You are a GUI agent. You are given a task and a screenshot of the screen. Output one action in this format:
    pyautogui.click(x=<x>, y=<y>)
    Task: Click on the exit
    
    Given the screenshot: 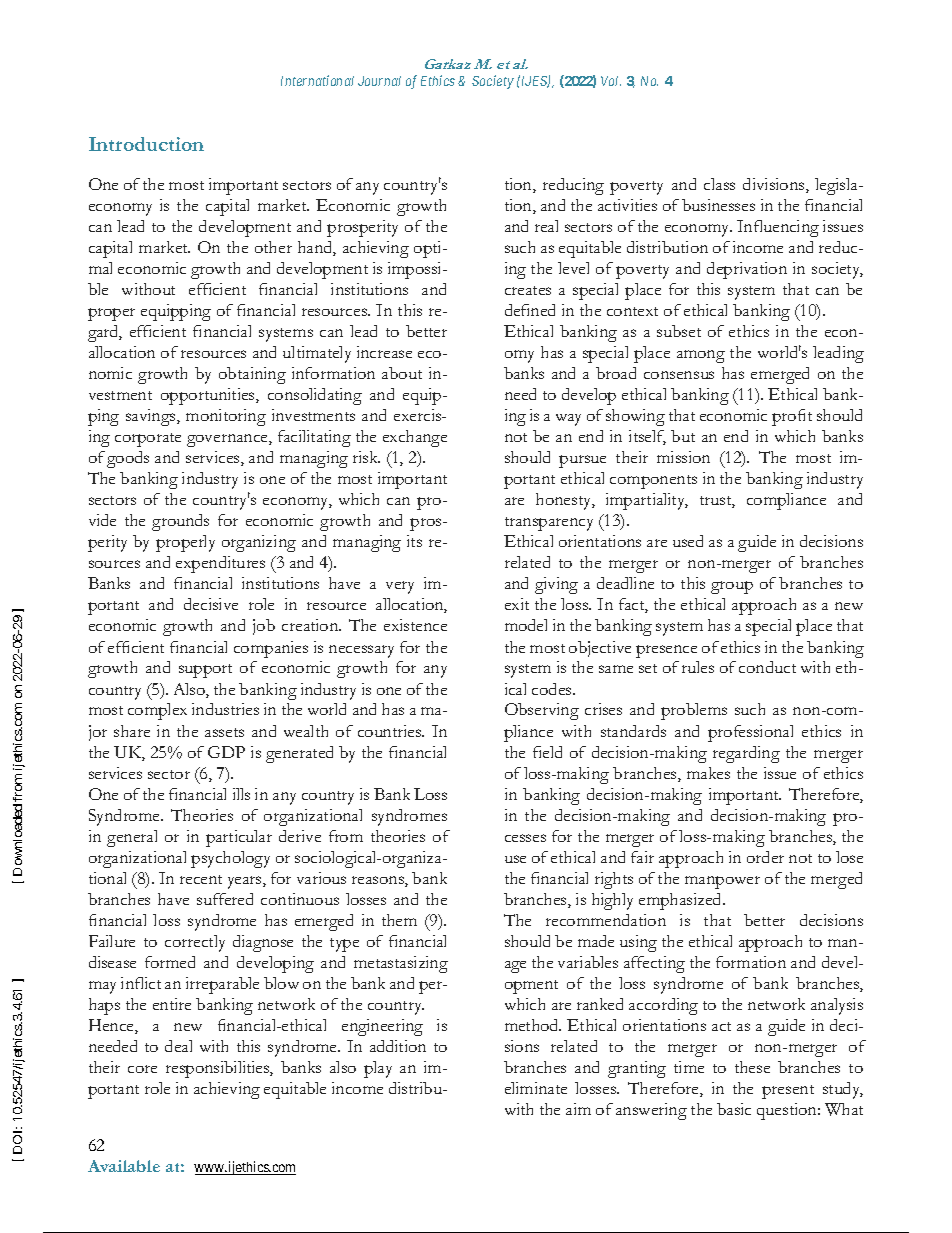 What is the action you would take?
    pyautogui.click(x=517, y=604)
